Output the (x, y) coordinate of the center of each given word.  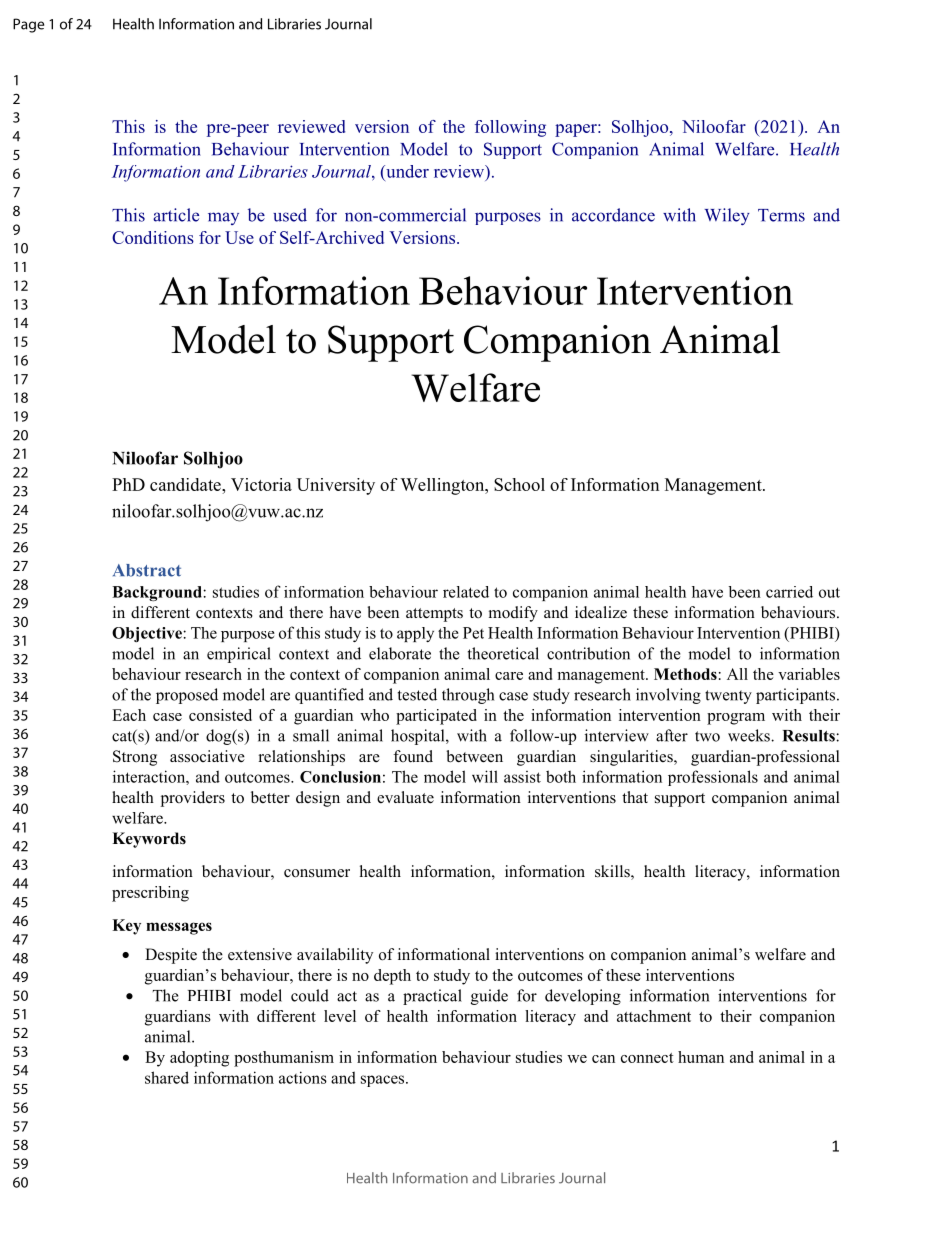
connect (647, 1058)
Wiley (727, 216)
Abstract (147, 570)
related (466, 592)
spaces (384, 1081)
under (406, 171)
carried (789, 592)
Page (28, 25)
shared (167, 1077)
